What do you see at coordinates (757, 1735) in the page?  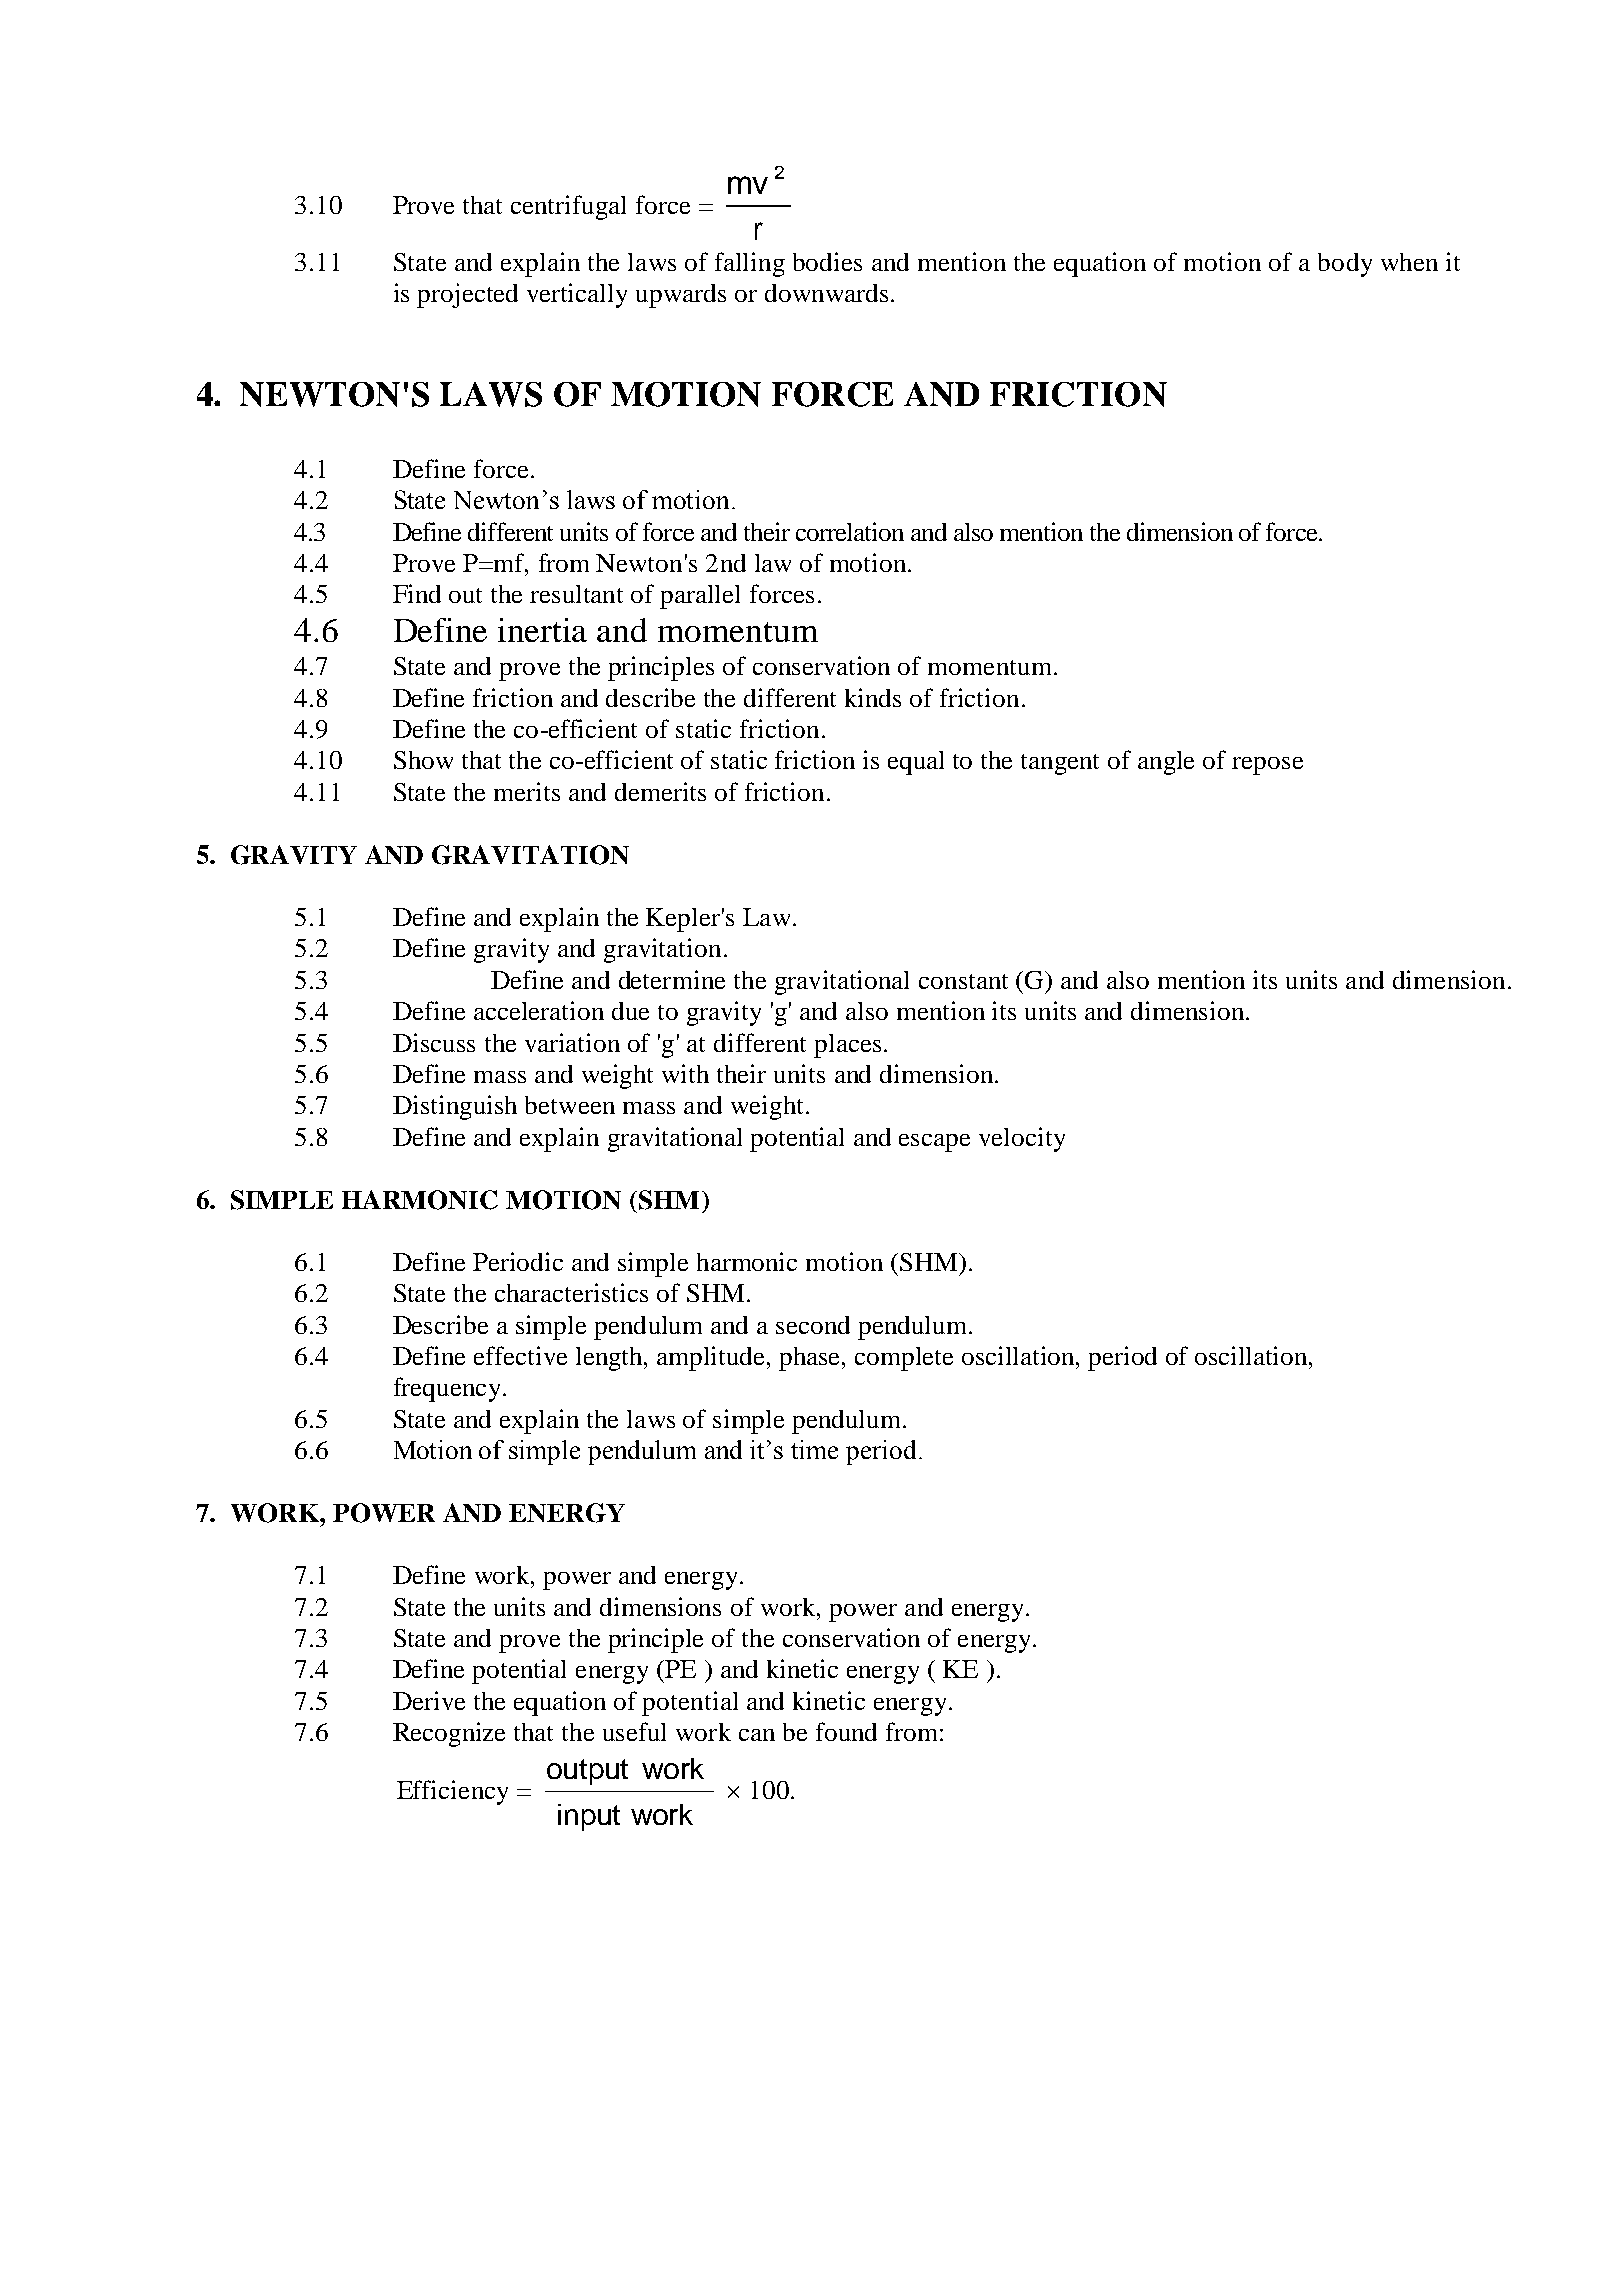 I see `can` at bounding box center [757, 1735].
